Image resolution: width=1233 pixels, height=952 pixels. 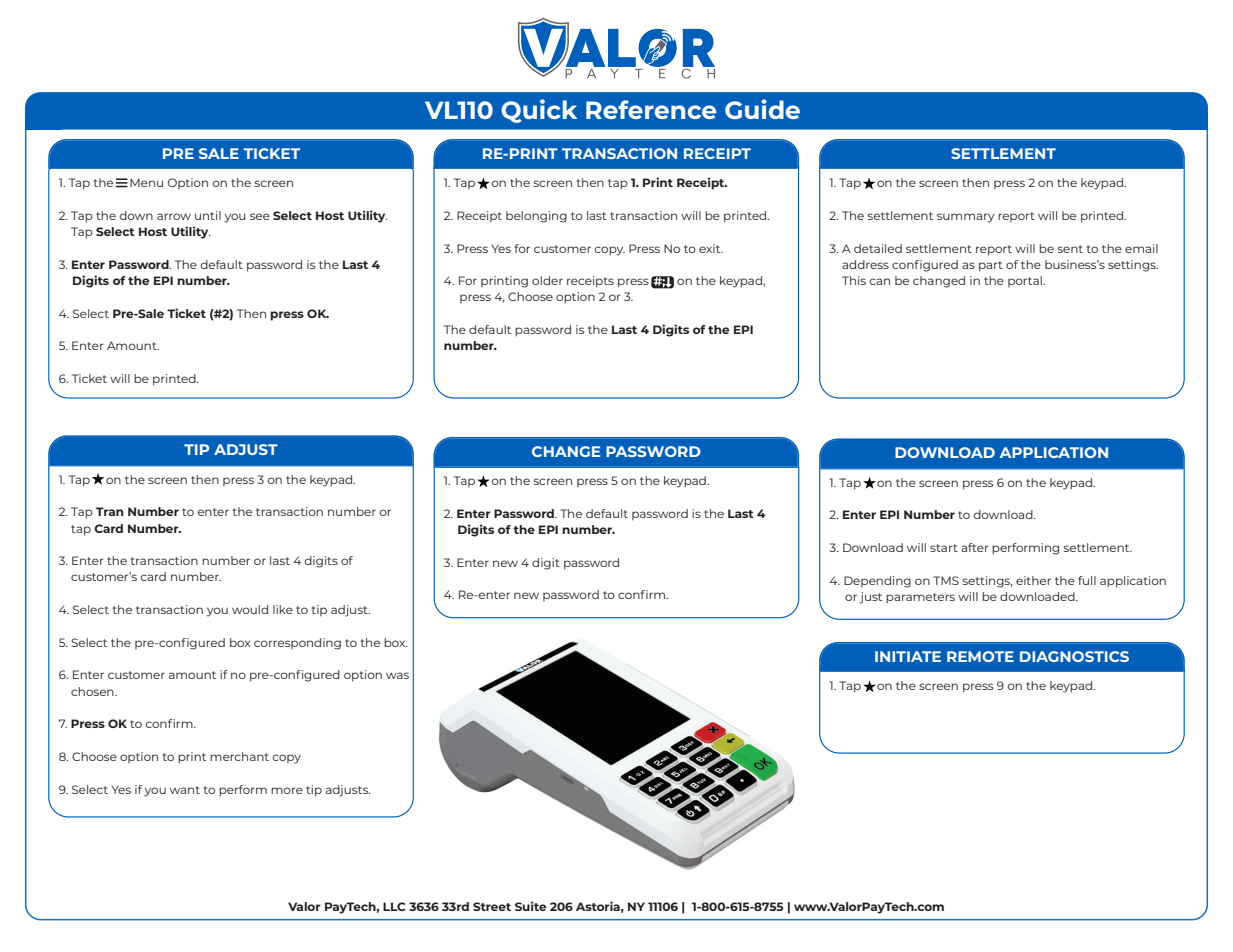 What do you see at coordinates (250, 609) in the document?
I see `would` at bounding box center [250, 609].
